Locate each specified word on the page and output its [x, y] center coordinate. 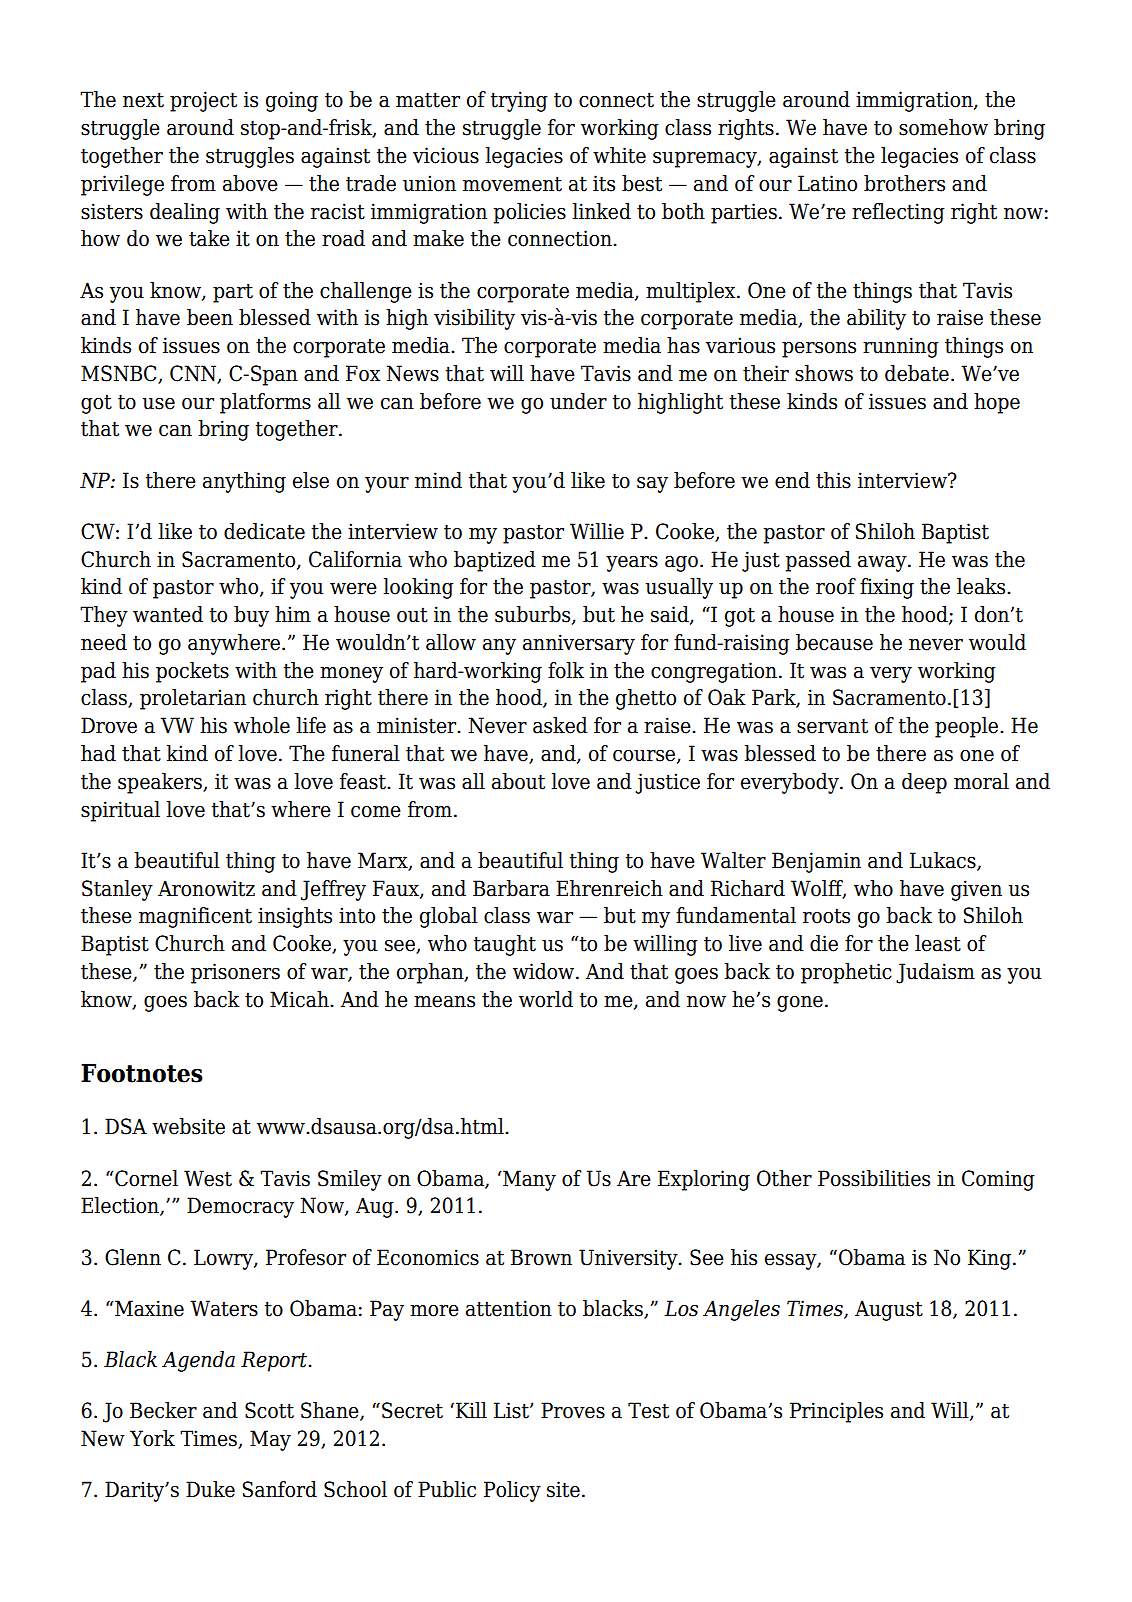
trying [519, 101]
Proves [573, 1410]
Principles [836, 1412]
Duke [210, 1489]
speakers [161, 783]
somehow [943, 127]
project [203, 101]
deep [924, 783]
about [518, 781]
